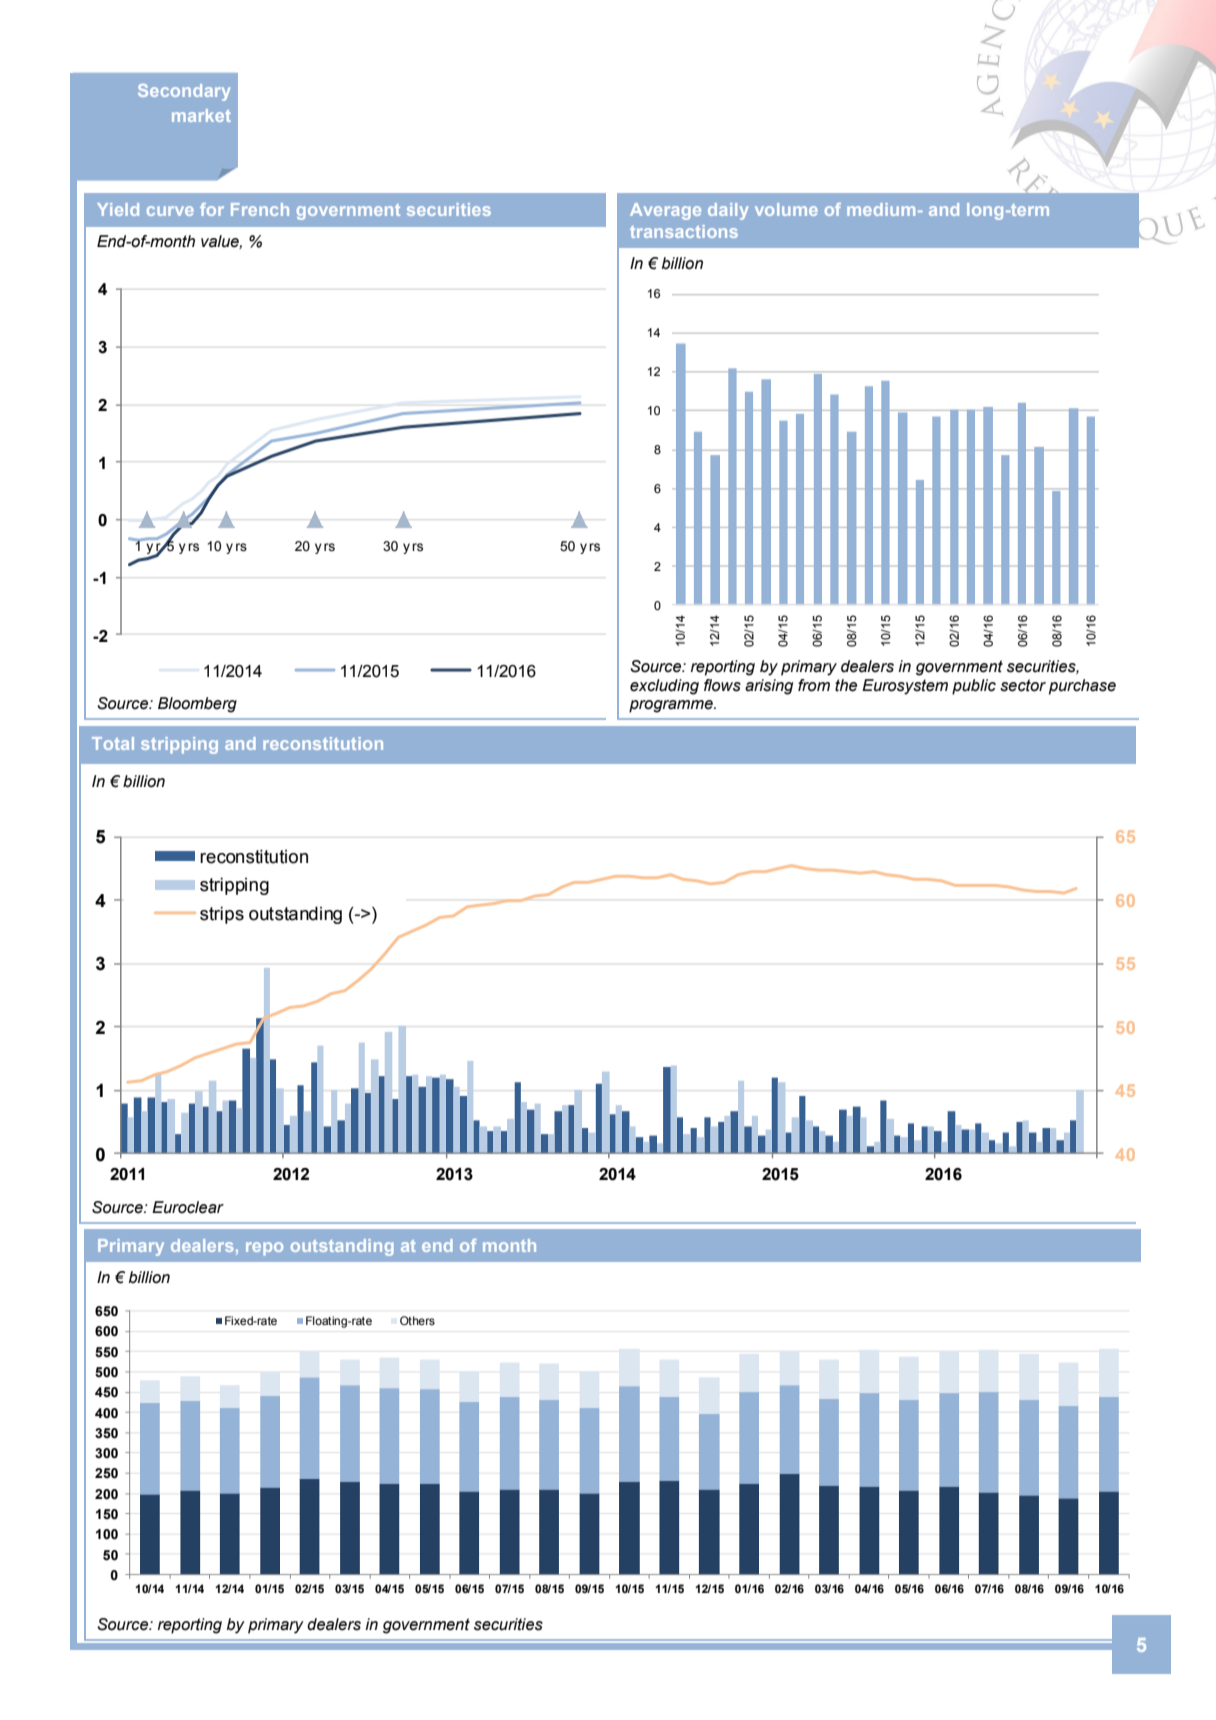  I want to click on sector, so click(1023, 685).
